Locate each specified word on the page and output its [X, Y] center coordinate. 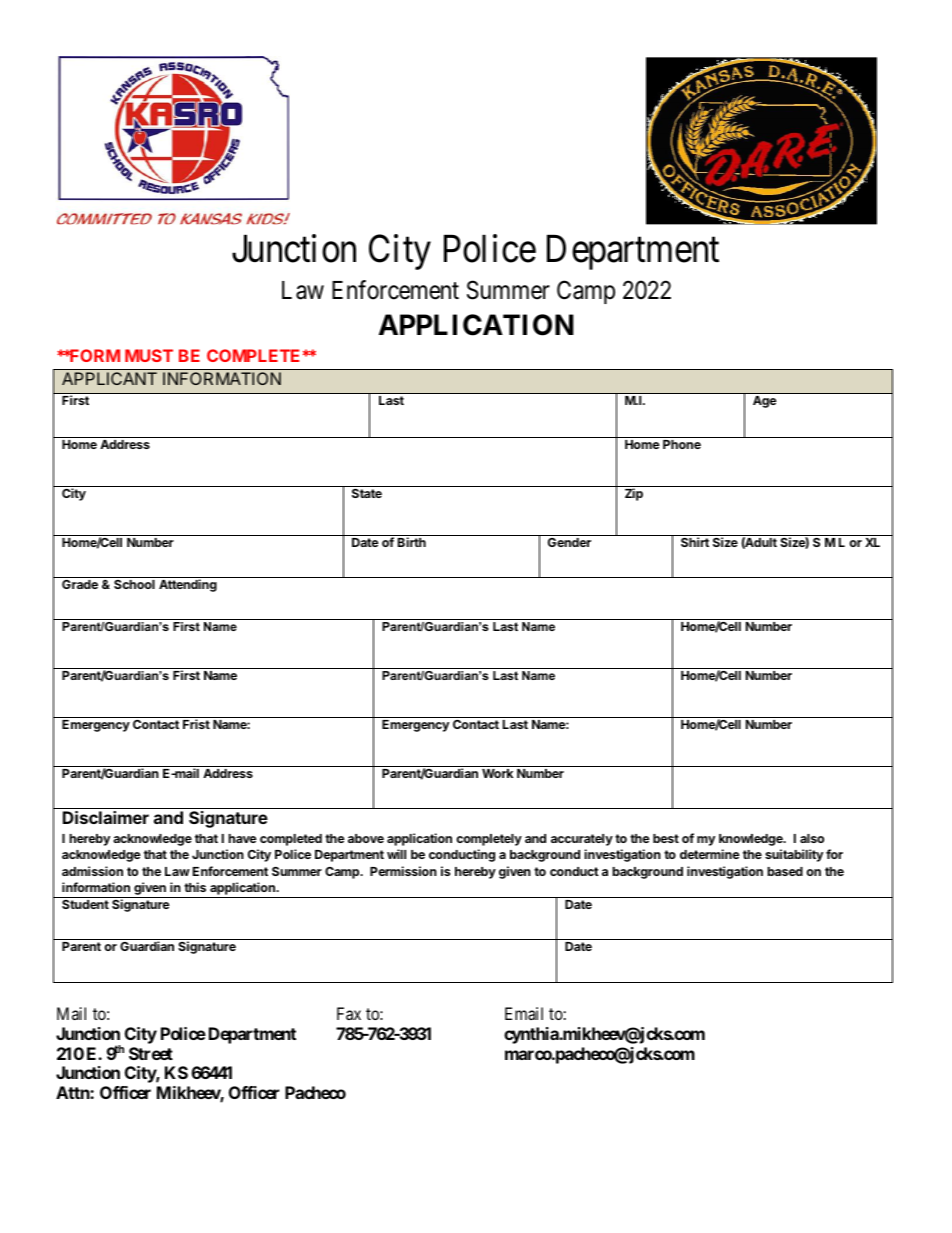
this [195, 887]
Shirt [695, 542]
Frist [196, 724]
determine [710, 854]
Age [764, 402]
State [367, 493]
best [666, 838]
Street [151, 1053]
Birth [412, 542]
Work [497, 773]
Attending [188, 585]
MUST [149, 355]
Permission [403, 871]
